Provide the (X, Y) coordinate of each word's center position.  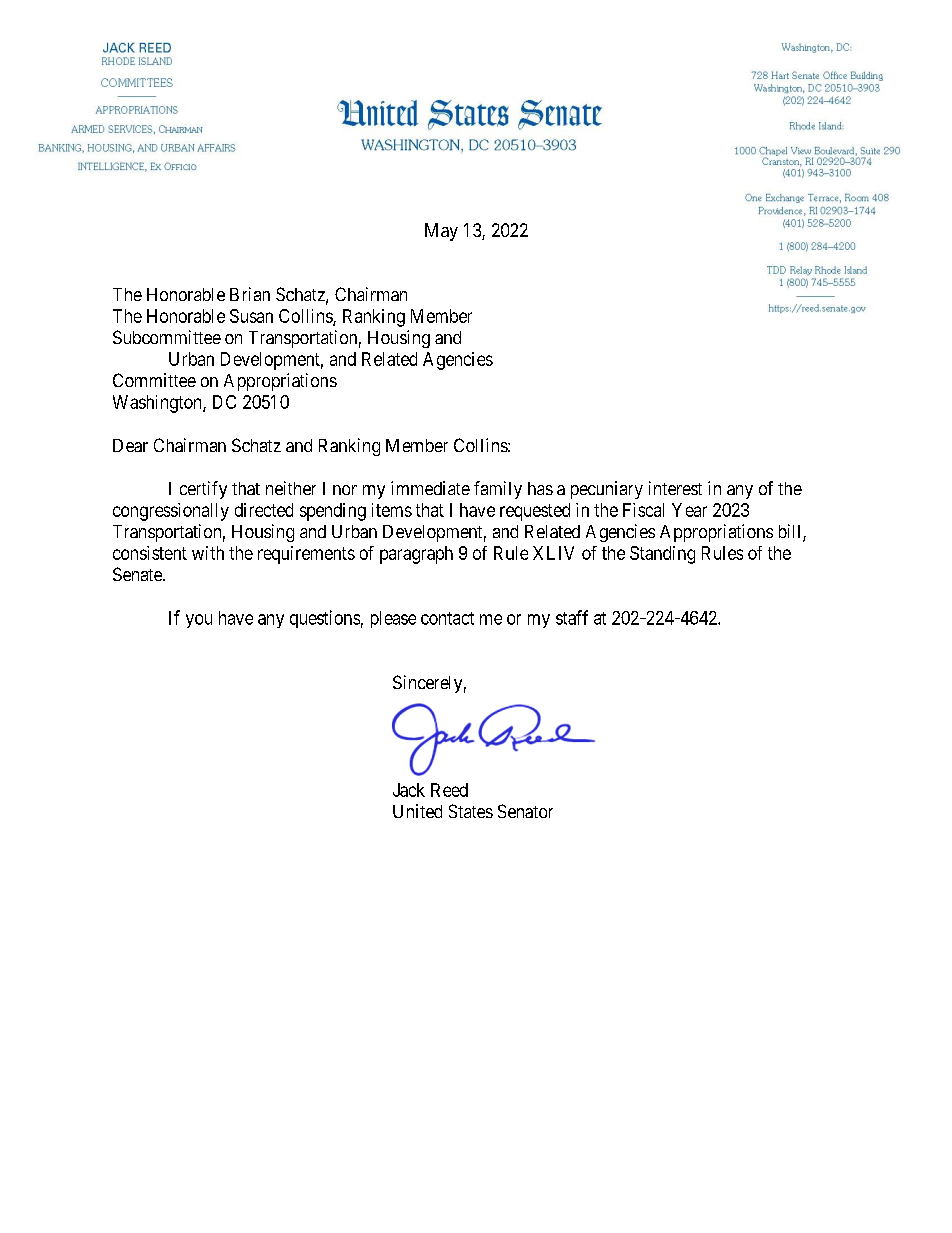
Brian (250, 294)
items (392, 510)
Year (689, 510)
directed (264, 510)
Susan (251, 316)
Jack (409, 790)
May (441, 232)
